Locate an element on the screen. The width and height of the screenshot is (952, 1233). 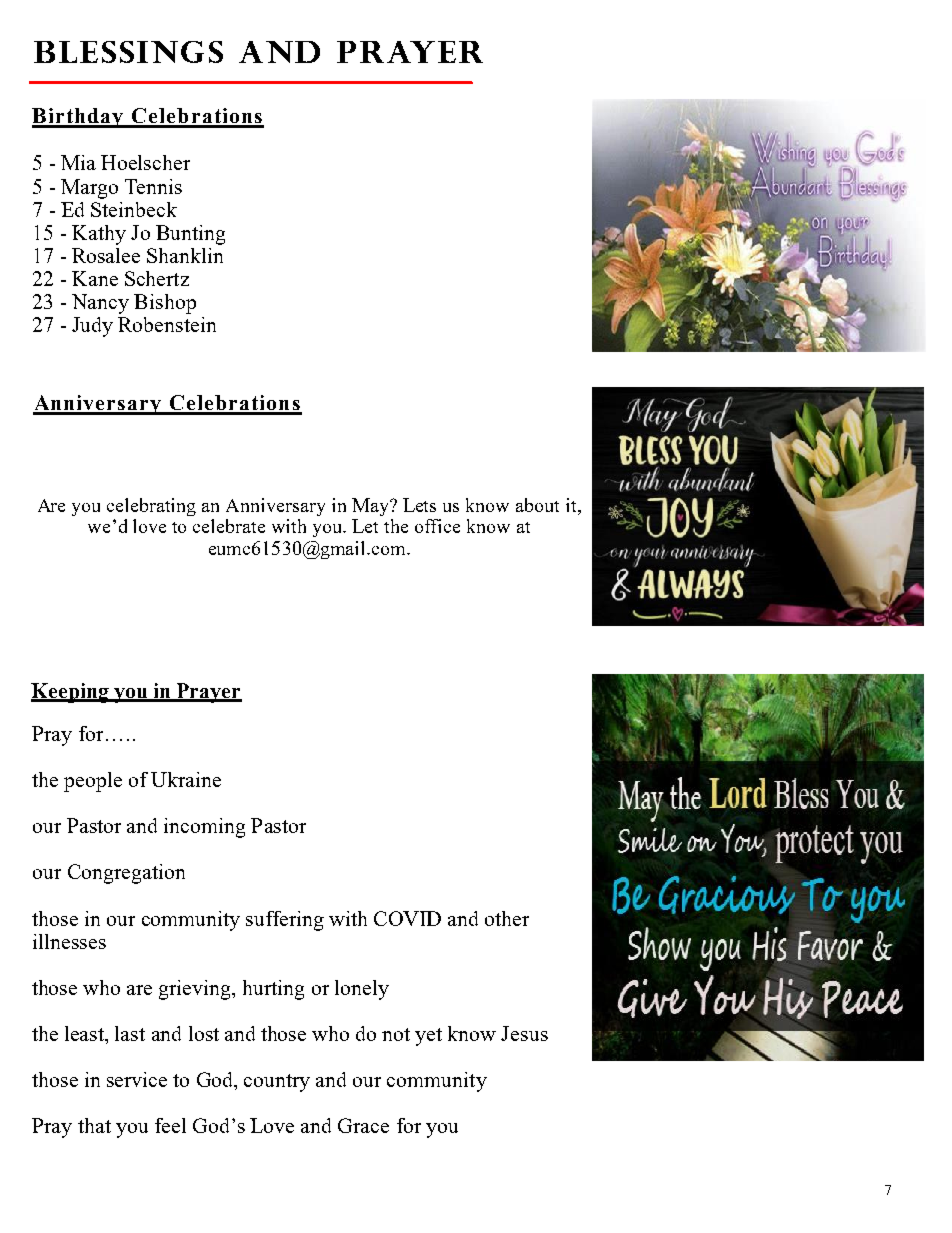
country is located at coordinates (277, 1083).
